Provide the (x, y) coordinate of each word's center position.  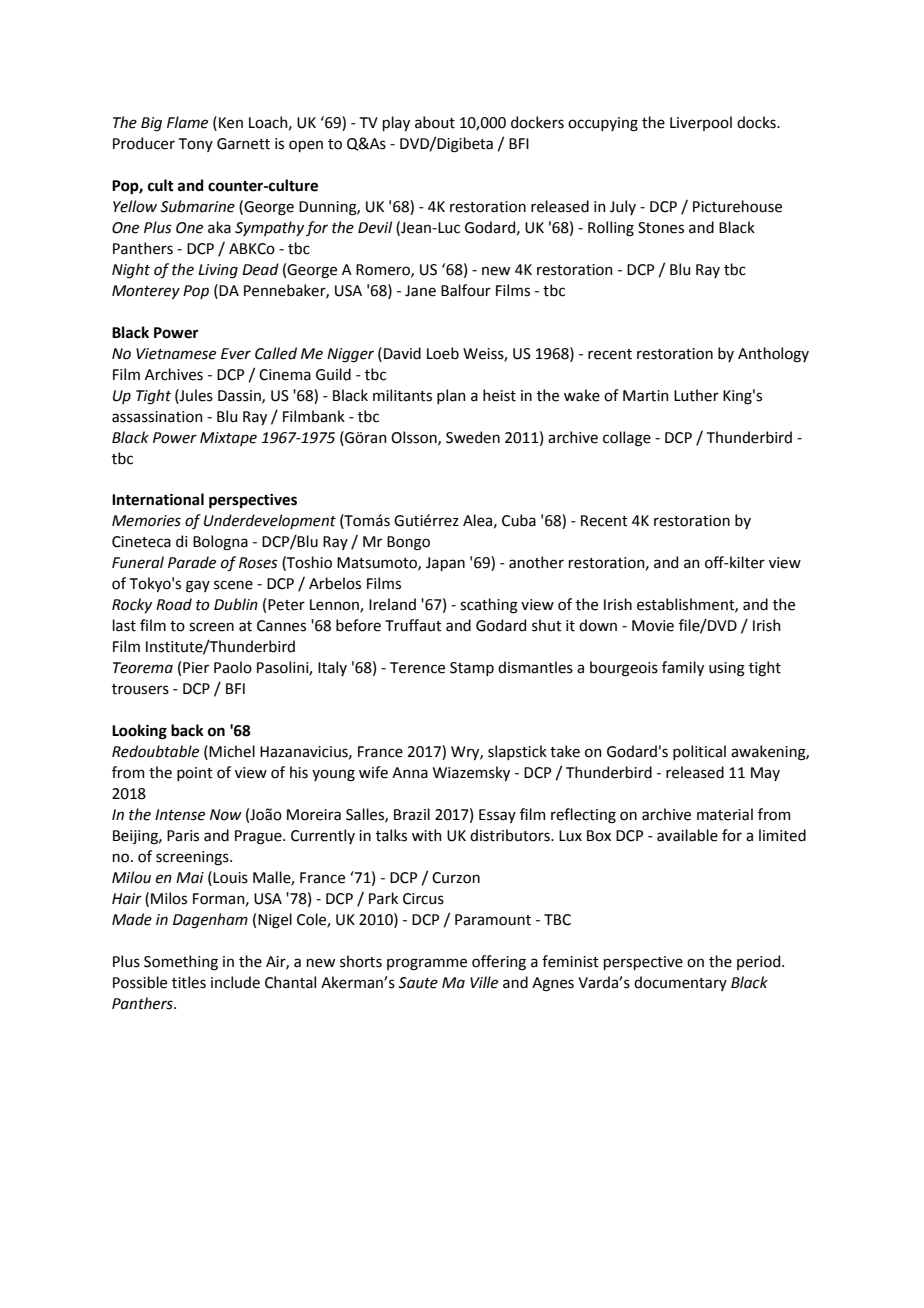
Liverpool (701, 123)
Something (181, 963)
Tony (196, 145)
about (435, 122)
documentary (680, 983)
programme (427, 964)
